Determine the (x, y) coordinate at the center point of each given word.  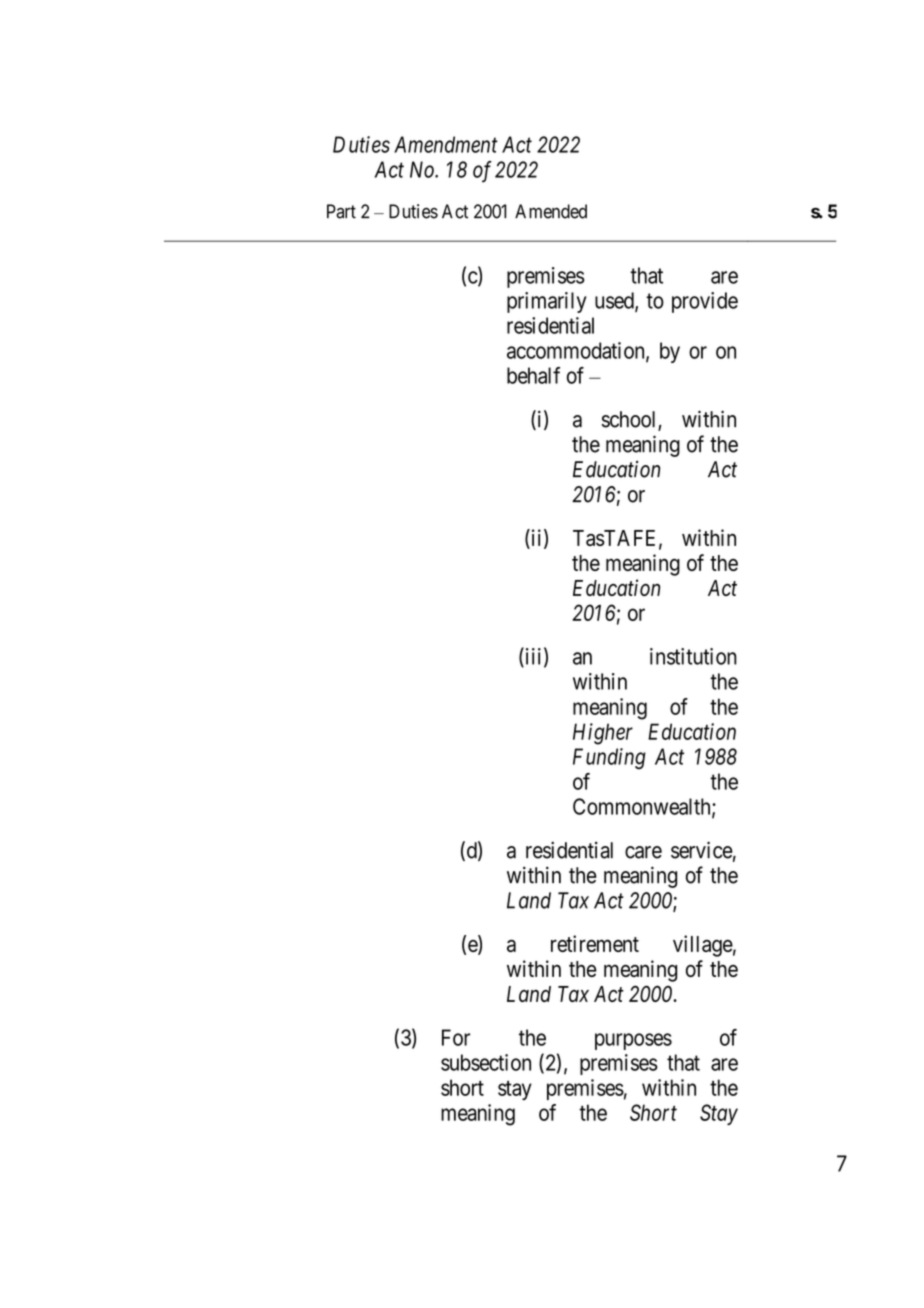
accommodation (577, 351)
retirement (595, 943)
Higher (603, 734)
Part (341, 211)
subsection (486, 1062)
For (456, 1037)
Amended (551, 211)
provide (705, 302)
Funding (609, 758)
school (630, 420)
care (643, 852)
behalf (533, 375)
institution (693, 656)
